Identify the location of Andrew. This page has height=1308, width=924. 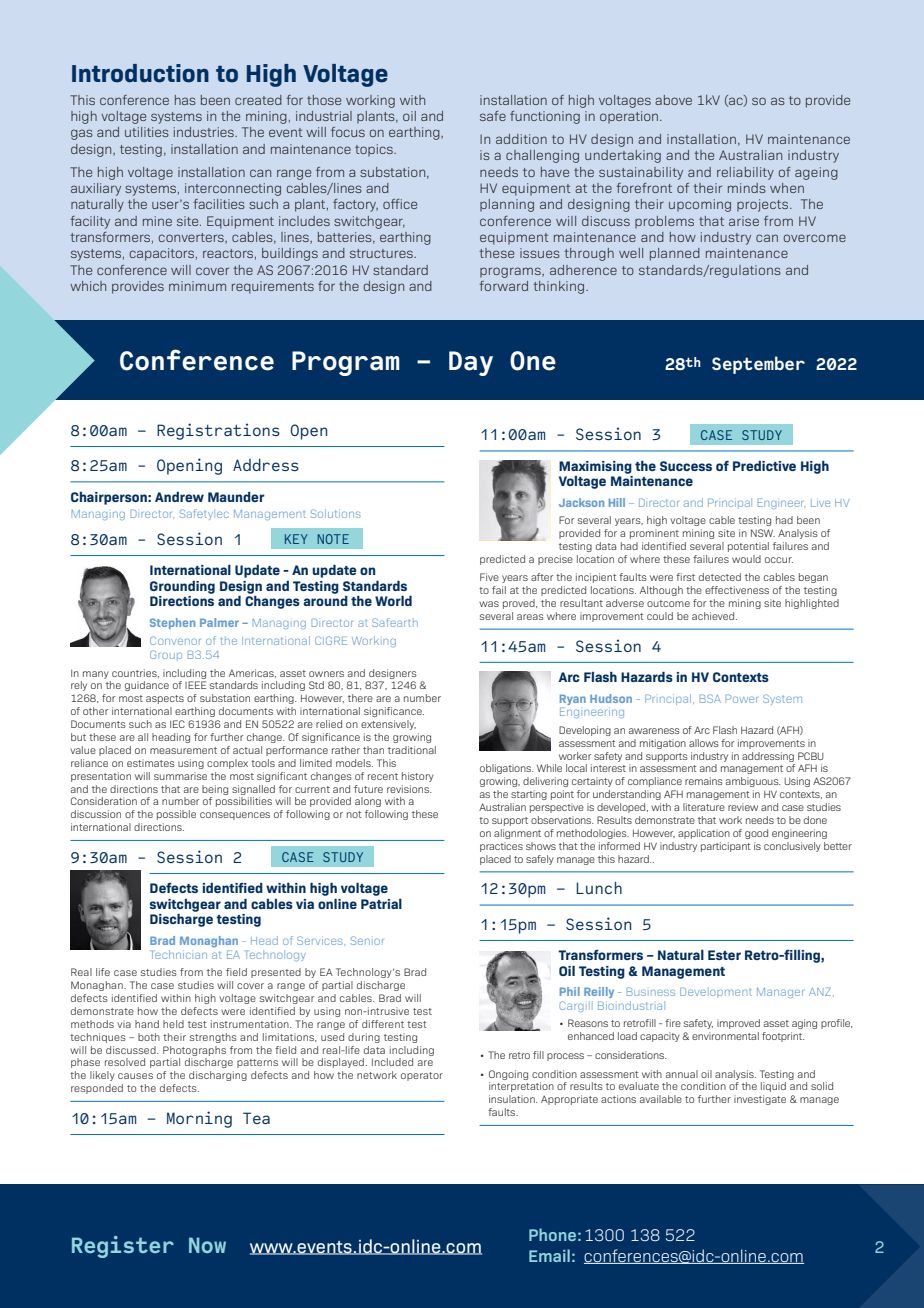
(179, 497).
